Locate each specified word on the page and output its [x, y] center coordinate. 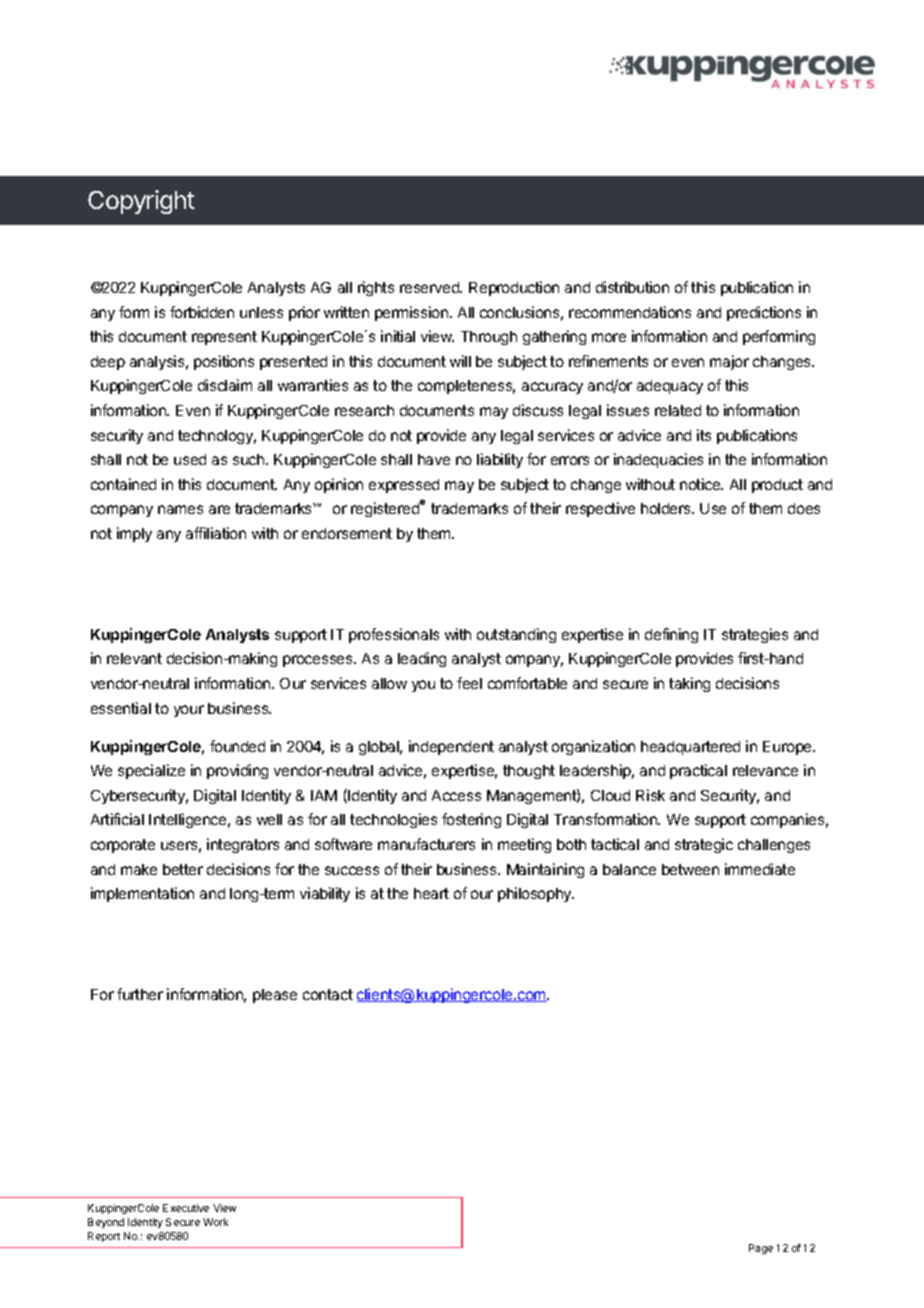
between [690, 869]
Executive [186, 1208]
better [183, 869]
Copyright [141, 202]
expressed [404, 486]
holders [667, 508]
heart [431, 893]
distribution [632, 287]
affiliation [216, 533]
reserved [430, 287]
